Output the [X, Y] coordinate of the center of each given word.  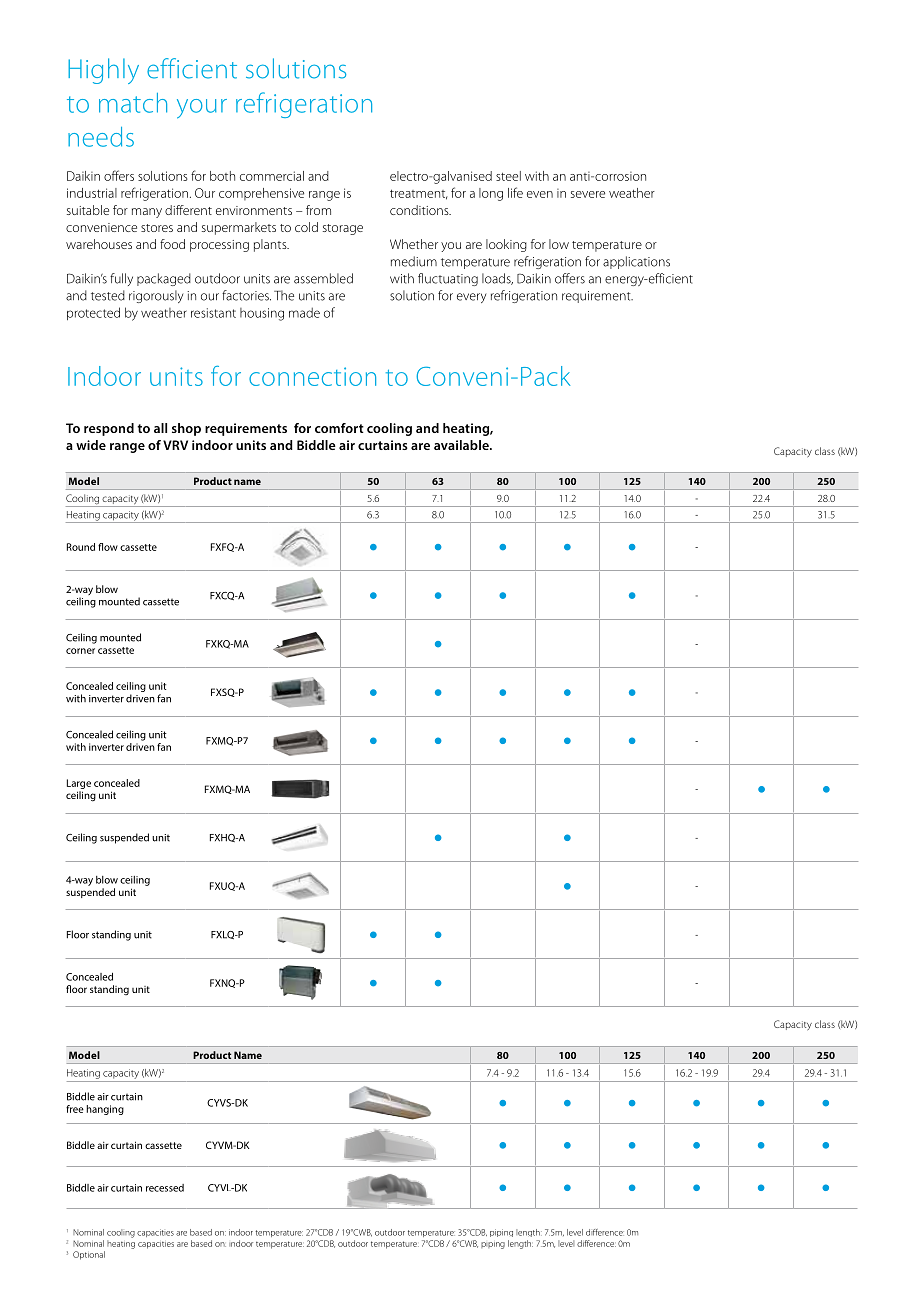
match [133, 103]
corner [80, 651]
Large [79, 784]
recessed [165, 1188]
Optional [89, 1255]
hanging [105, 1110]
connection [312, 376]
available [462, 445]
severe [588, 194]
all [160, 428]
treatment [419, 194]
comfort [339, 428]
